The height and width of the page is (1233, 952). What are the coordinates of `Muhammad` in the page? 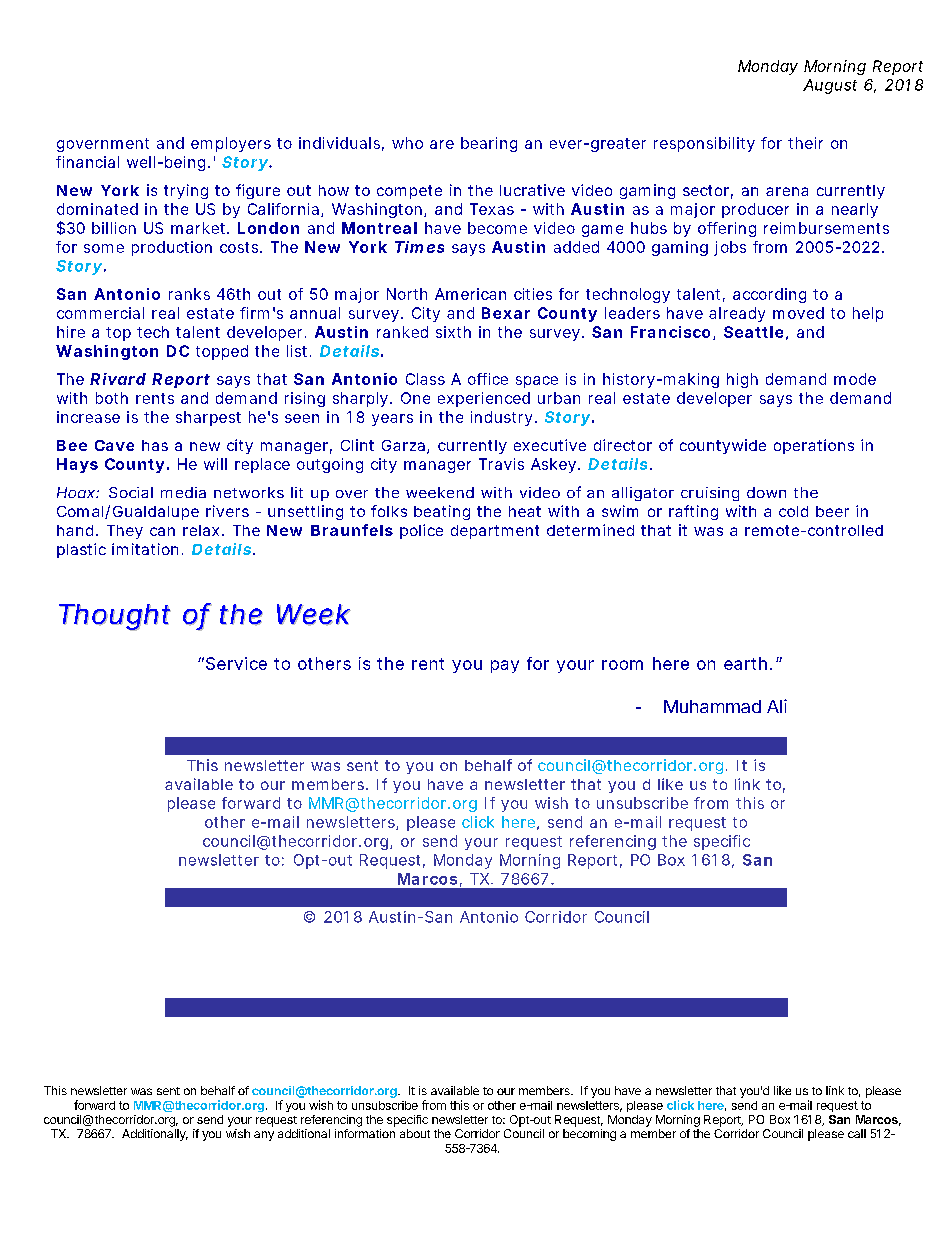 It's located at (712, 706).
